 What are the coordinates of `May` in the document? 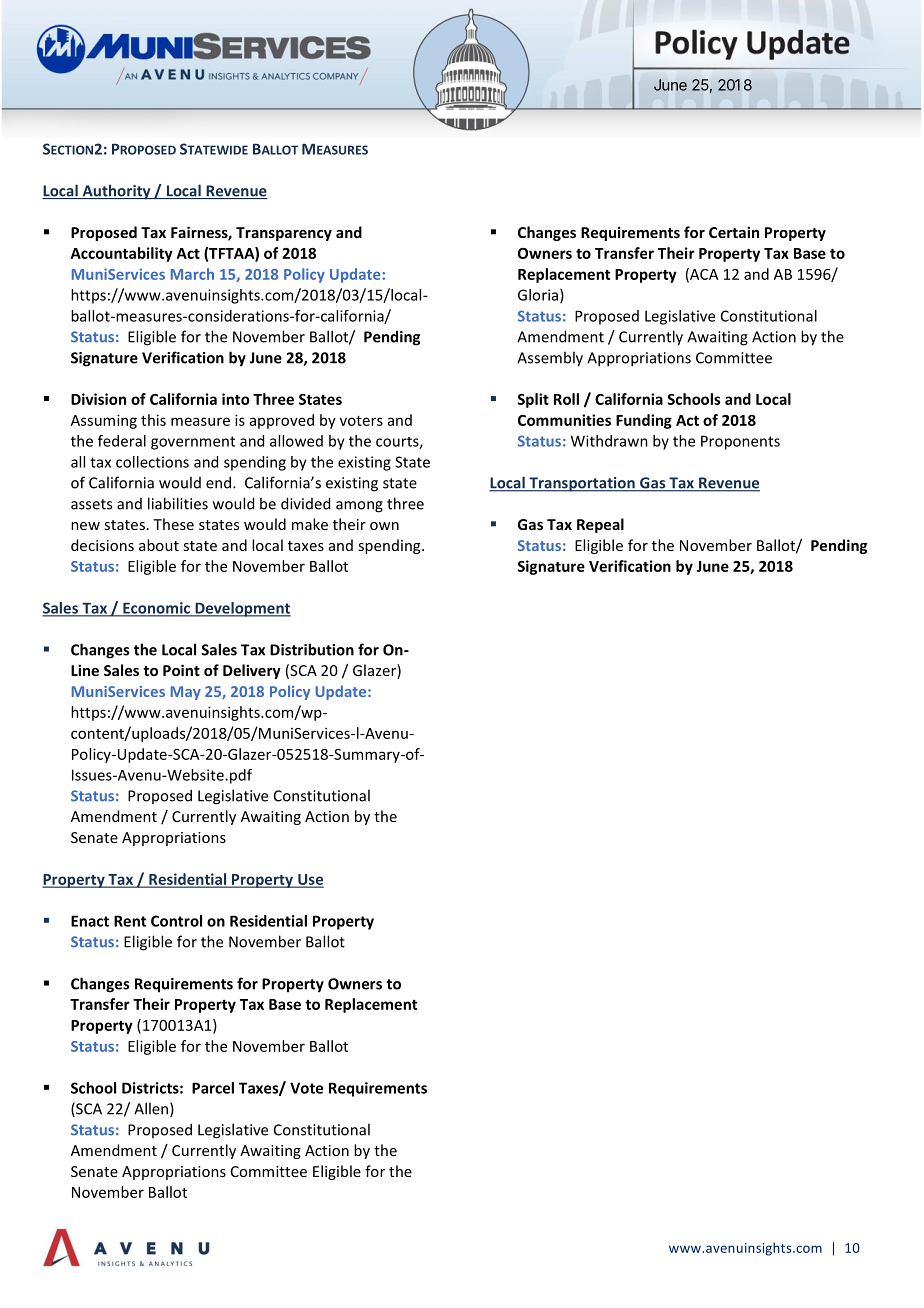 It's located at (186, 693).
